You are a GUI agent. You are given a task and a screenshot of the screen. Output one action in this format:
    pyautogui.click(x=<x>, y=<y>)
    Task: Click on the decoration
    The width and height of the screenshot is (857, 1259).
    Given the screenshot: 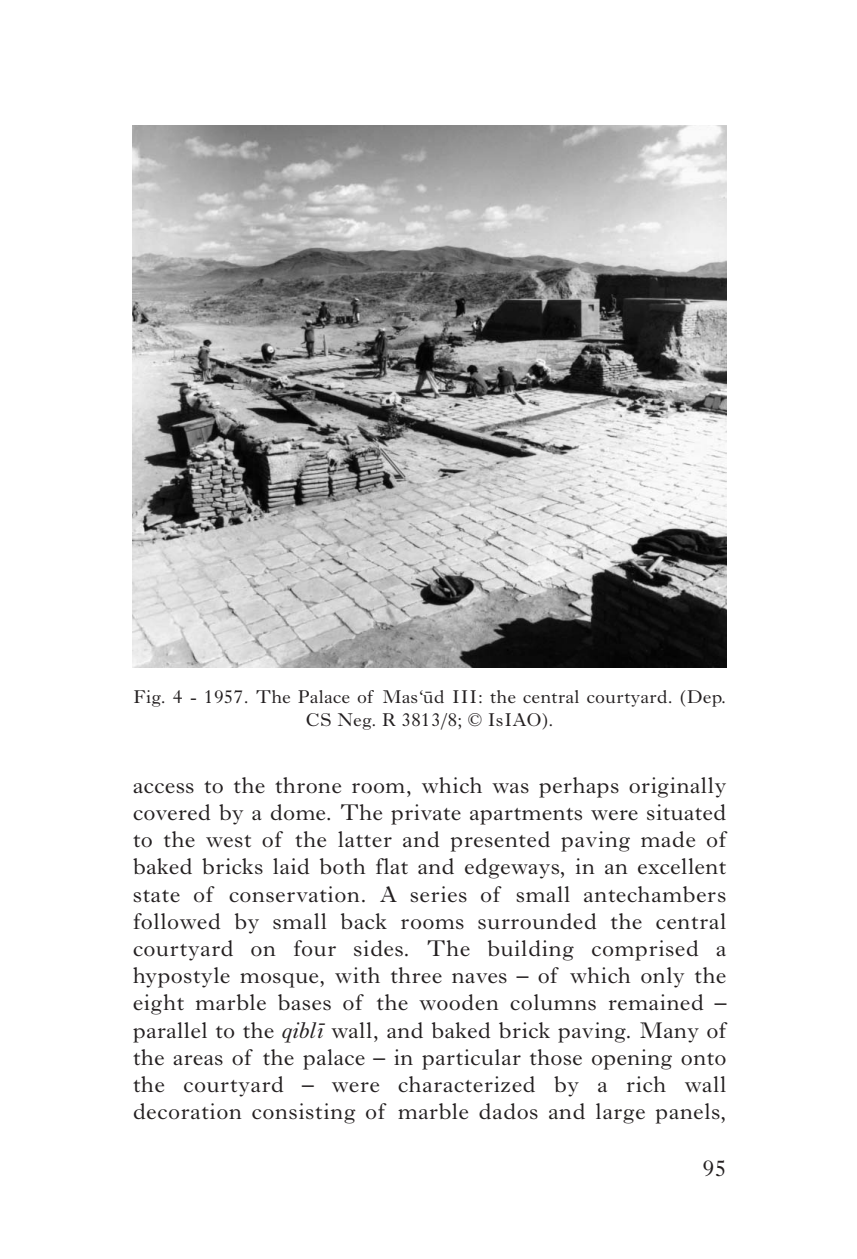 What is the action you would take?
    pyautogui.click(x=188, y=1111)
